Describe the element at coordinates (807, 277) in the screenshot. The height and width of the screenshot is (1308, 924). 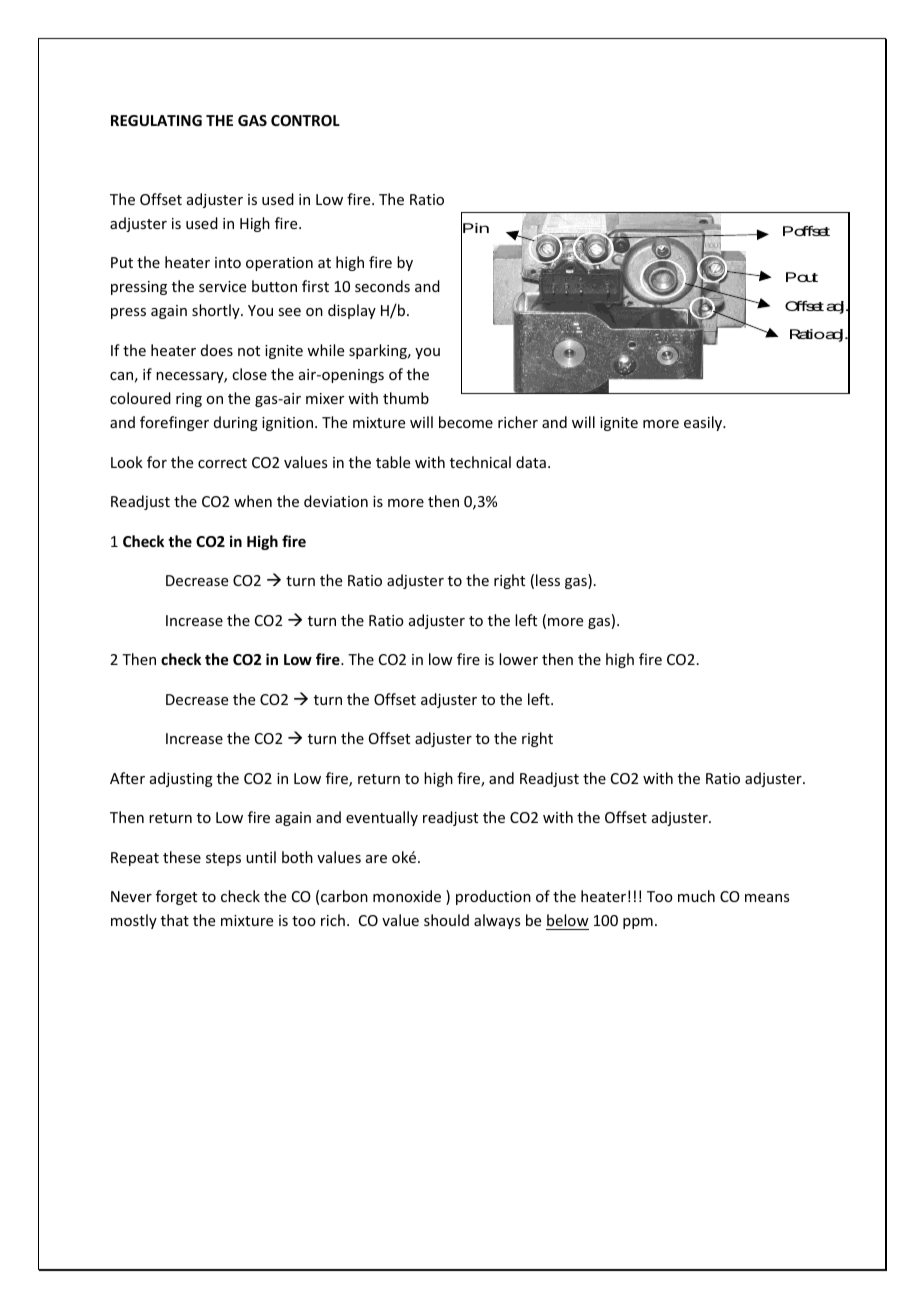
I see `out` at that location.
